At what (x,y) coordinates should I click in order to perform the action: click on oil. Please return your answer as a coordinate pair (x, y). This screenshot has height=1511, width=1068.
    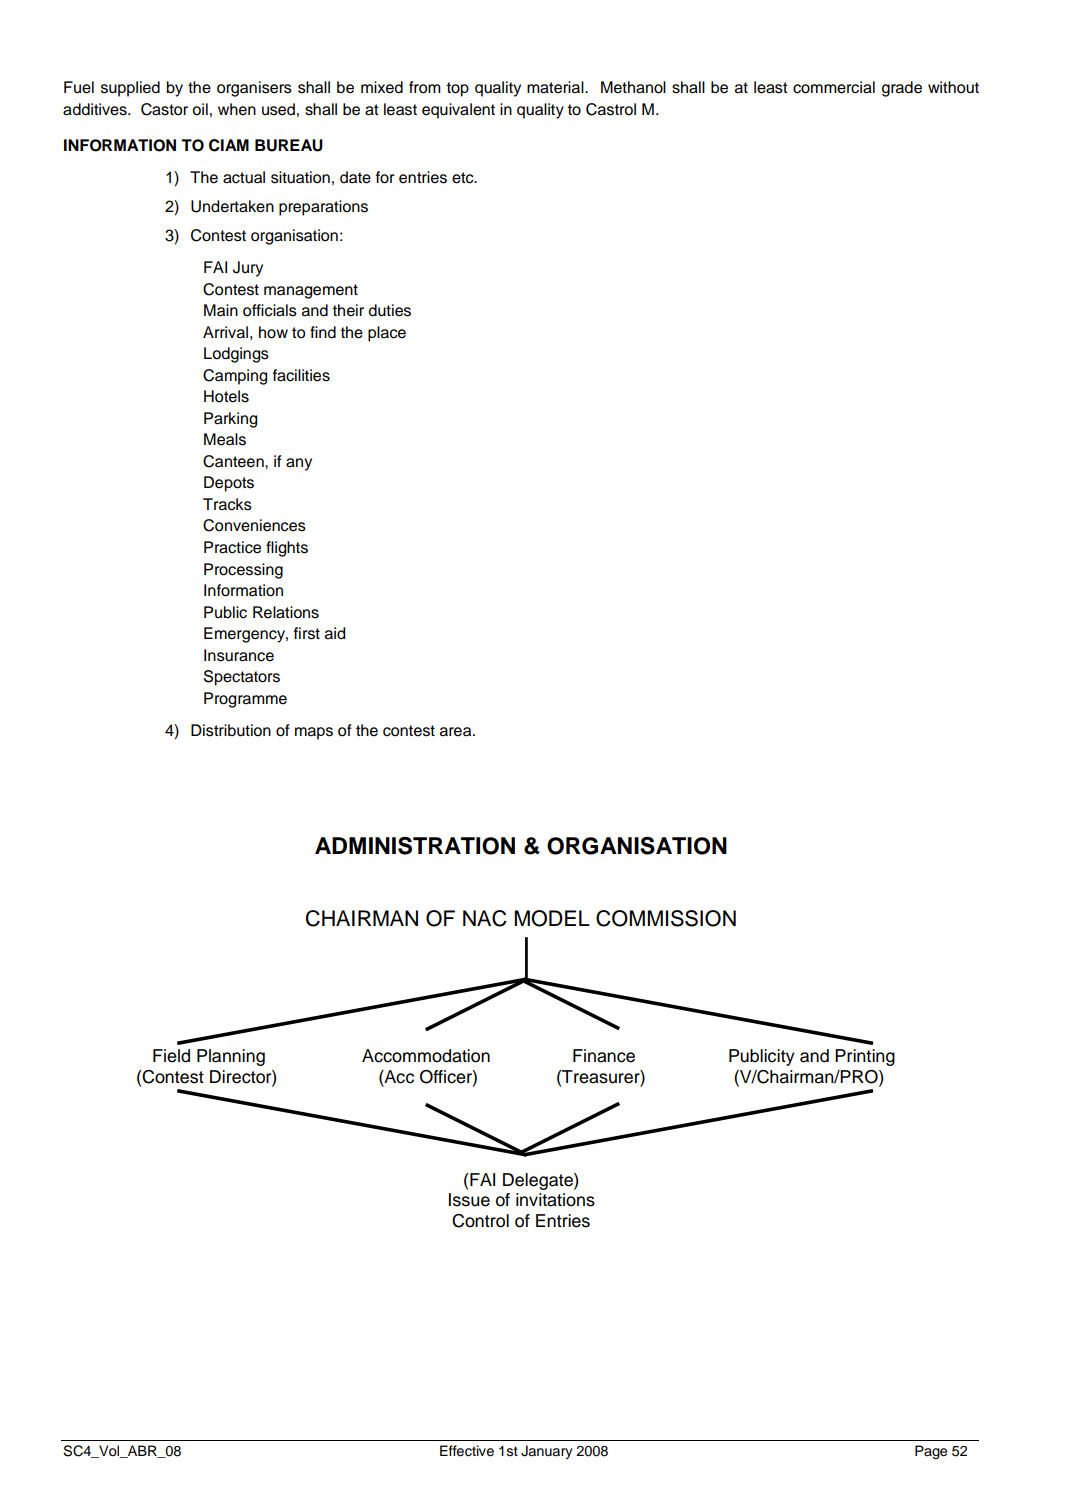
    Looking at the image, I should click on (200, 109).
